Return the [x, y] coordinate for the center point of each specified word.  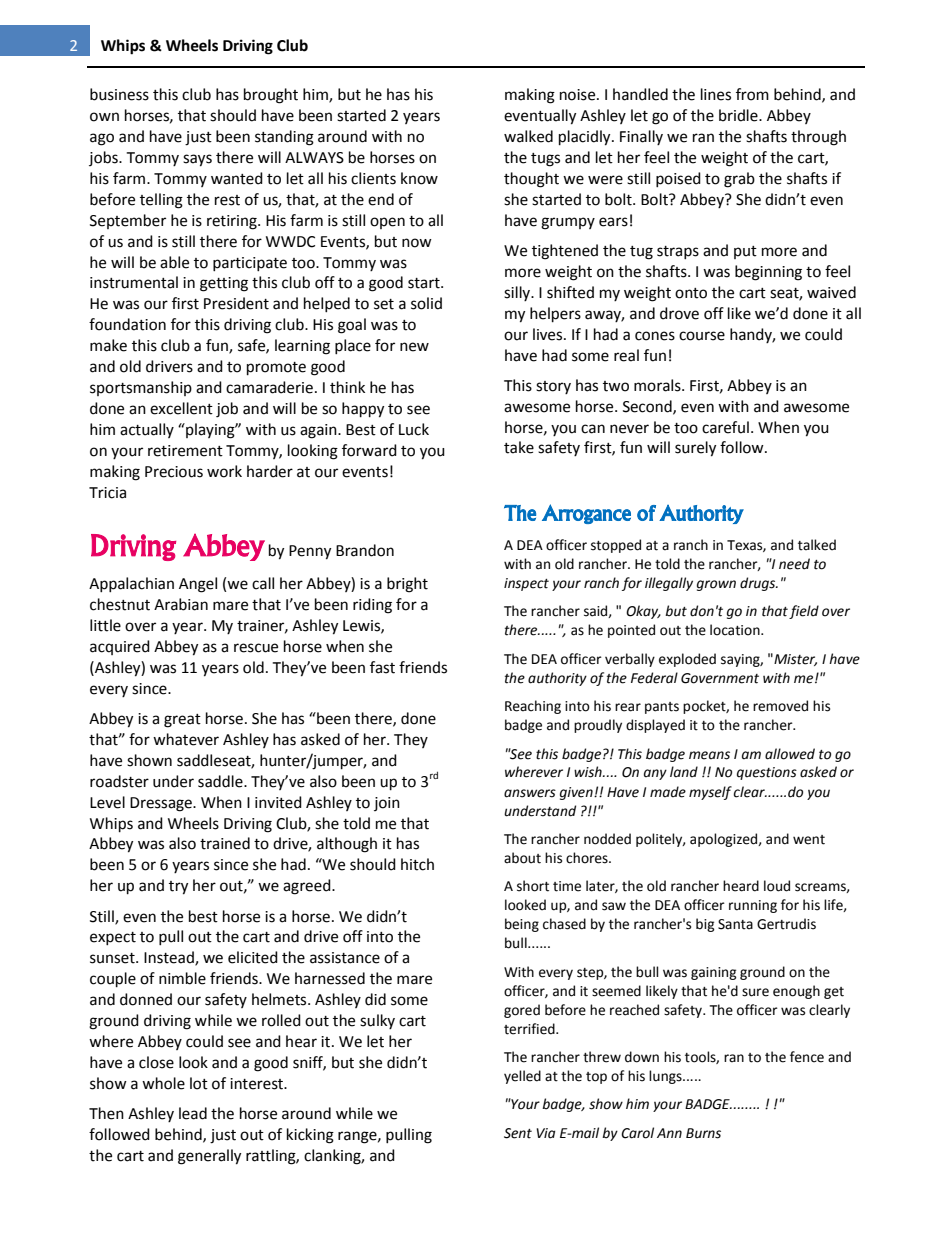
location [736, 630]
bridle [739, 115]
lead [193, 1113]
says [197, 160]
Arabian [181, 604]
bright [407, 585]
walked [528, 136]
